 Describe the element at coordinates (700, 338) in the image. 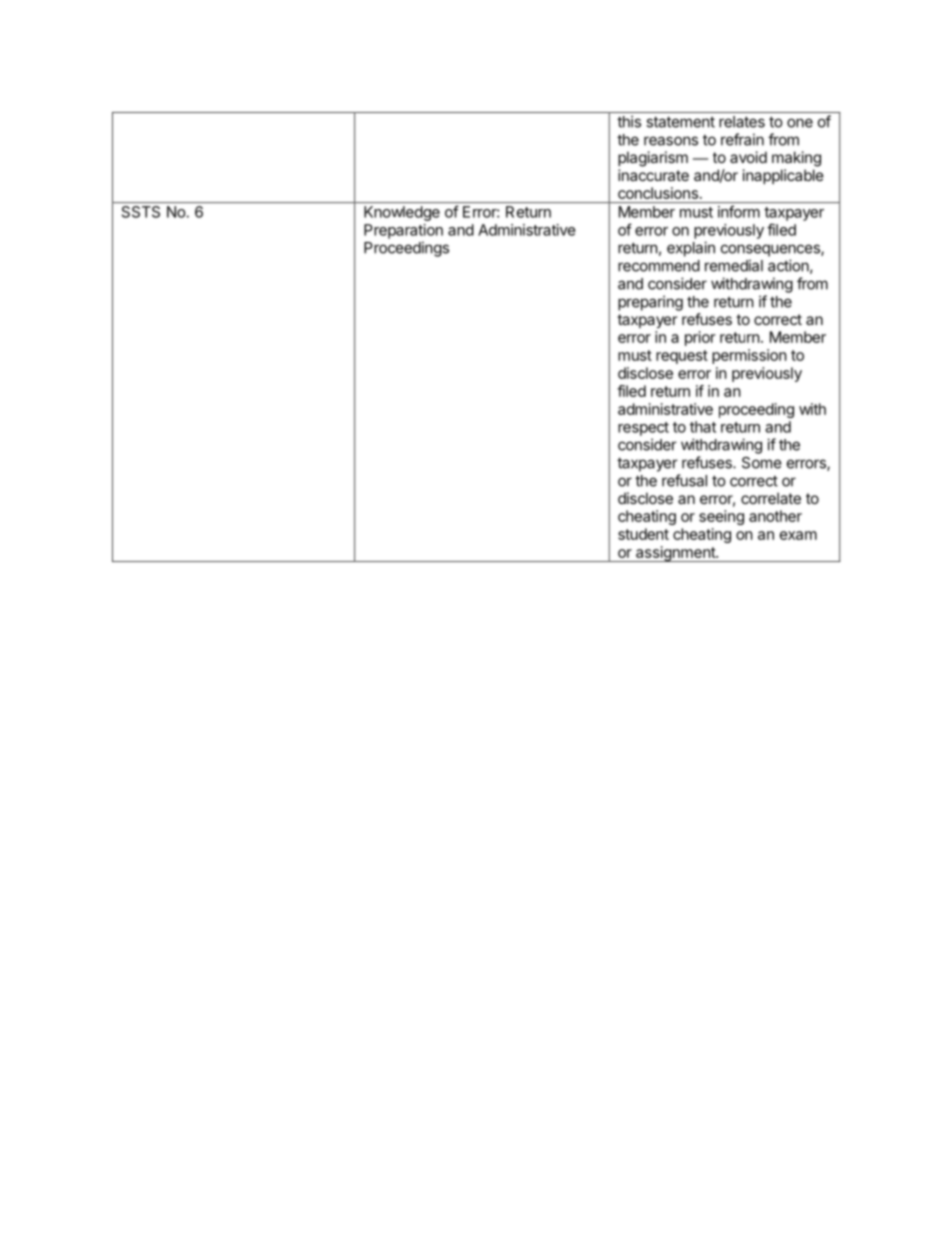

I see `prior` at that location.
